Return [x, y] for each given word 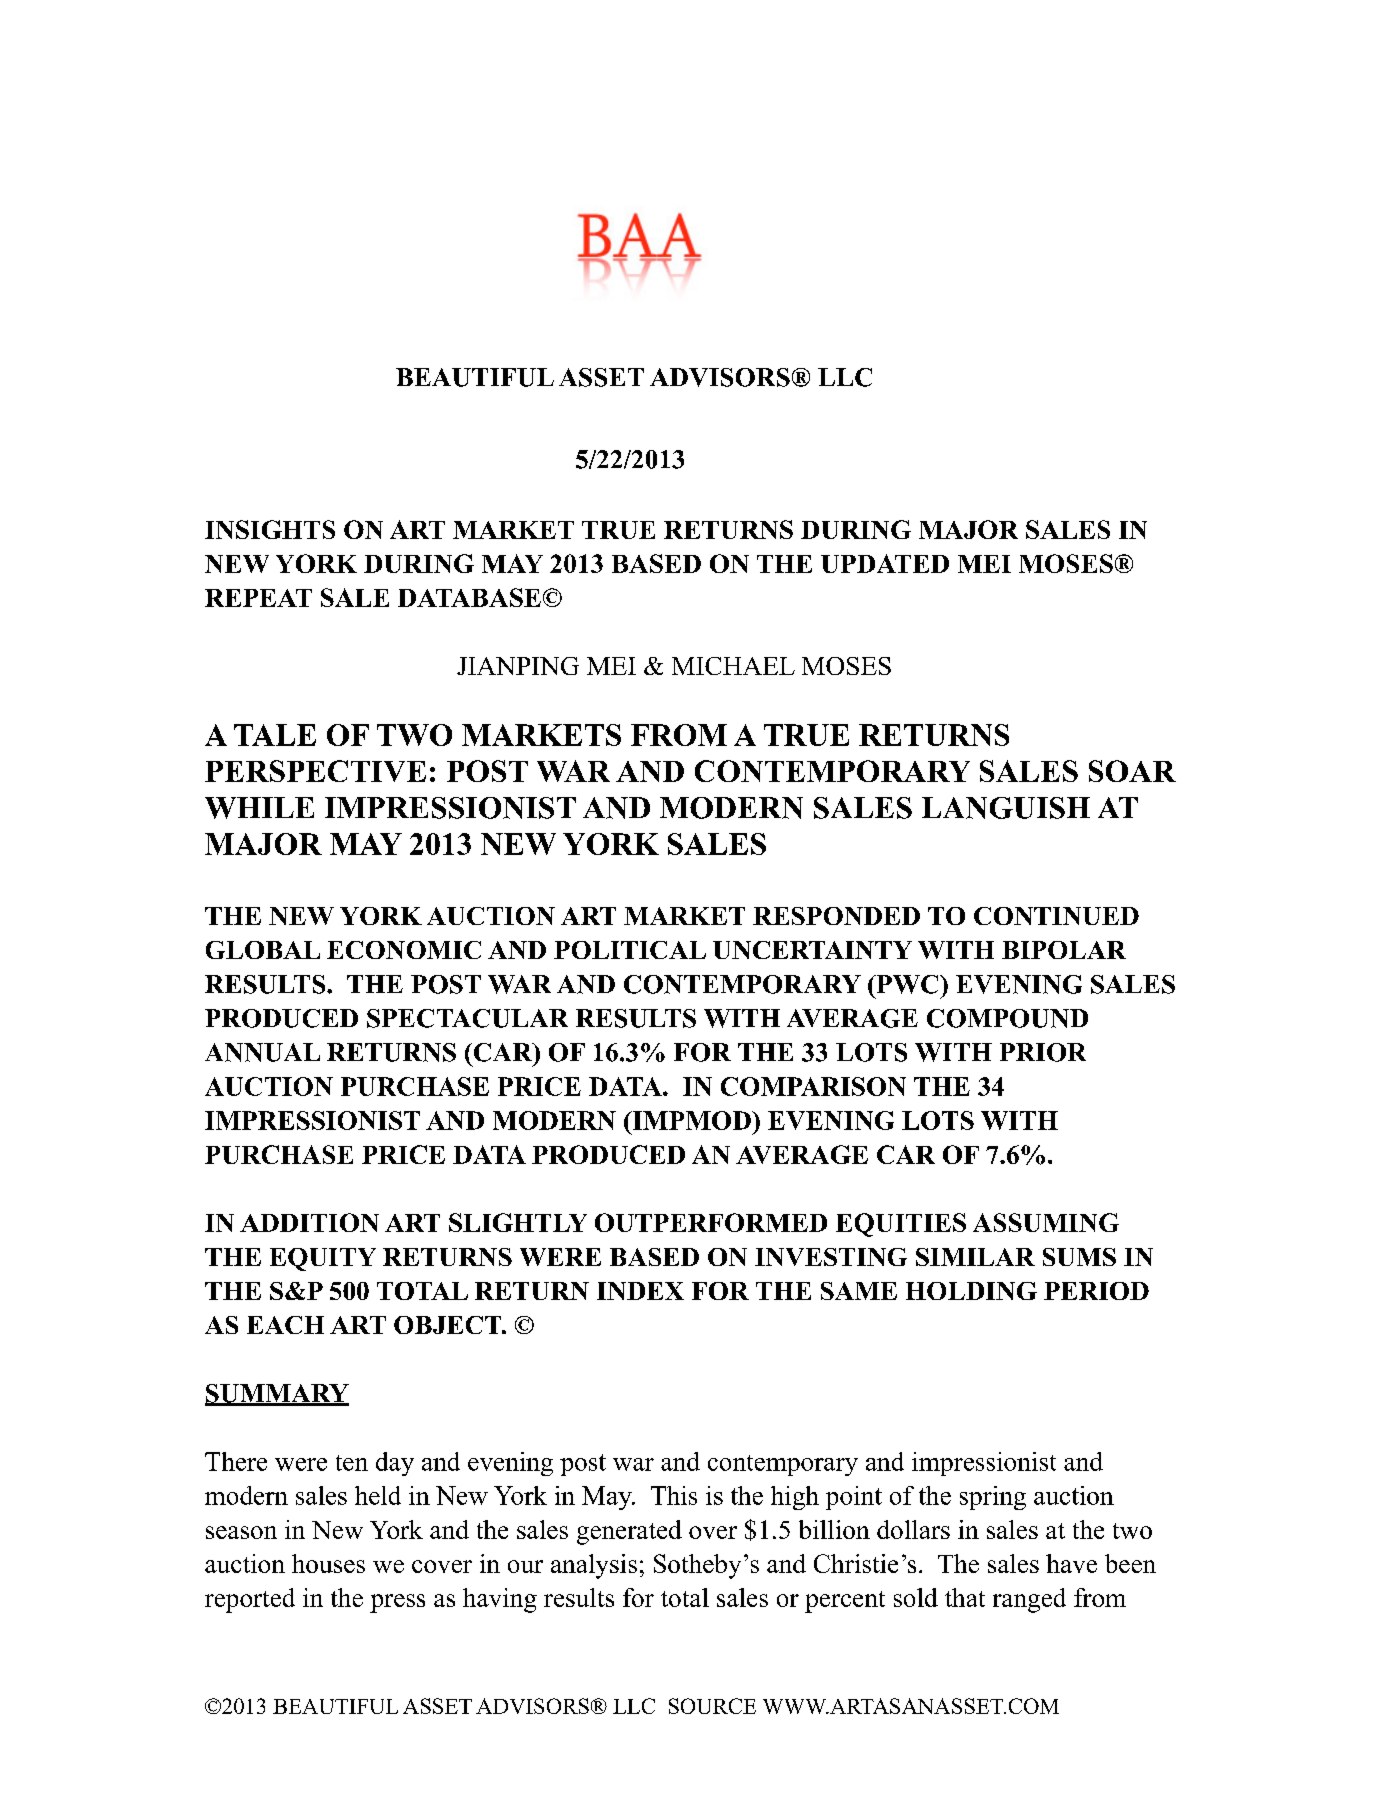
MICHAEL [733, 666]
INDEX [640, 1291]
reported [250, 1600]
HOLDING [971, 1291]
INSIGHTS [270, 529]
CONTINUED [1056, 916]
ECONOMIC [404, 950]
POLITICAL [630, 950]
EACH [285, 1325]
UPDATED [885, 563]
